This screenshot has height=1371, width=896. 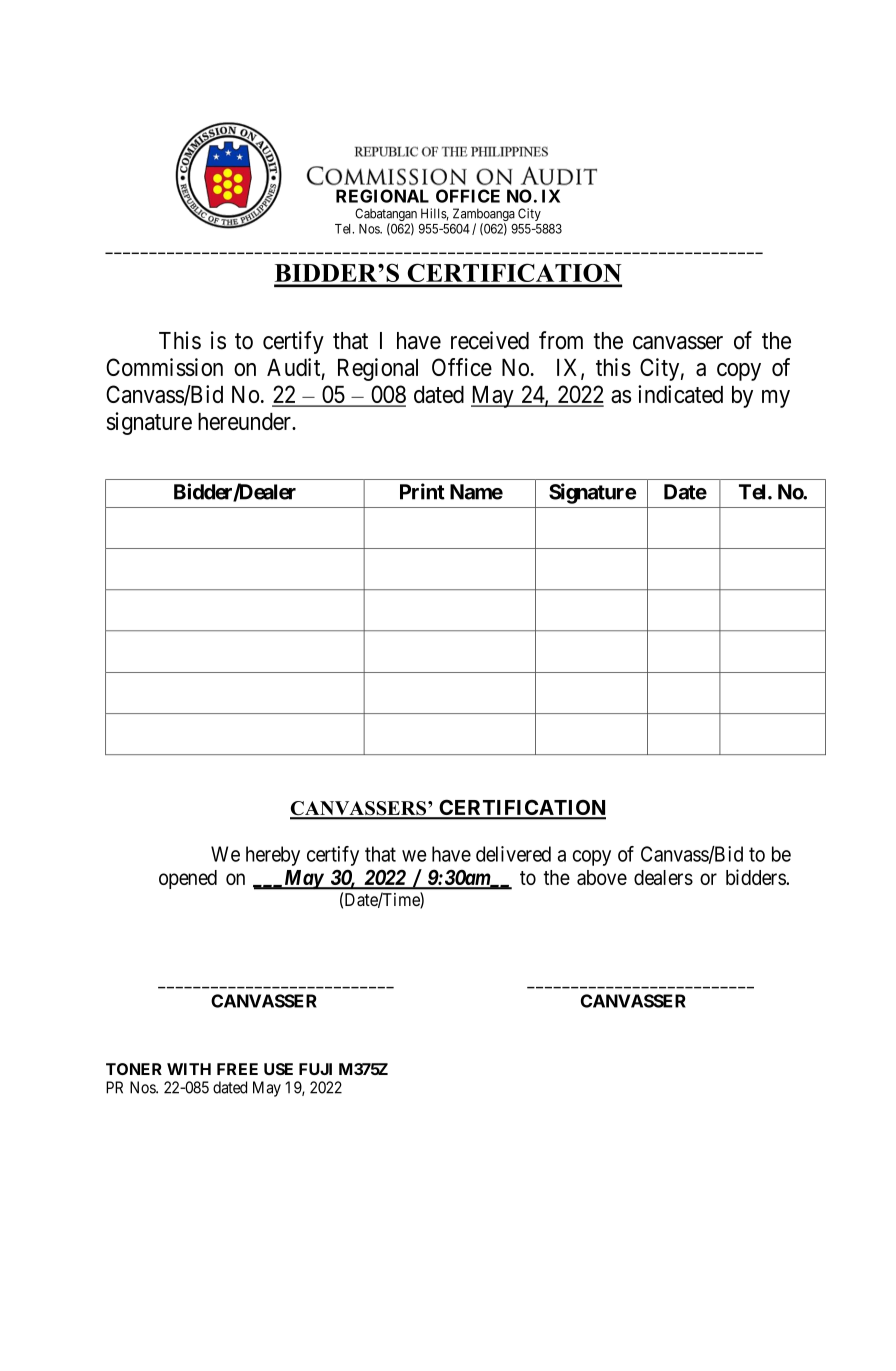 What do you see at coordinates (490, 340) in the screenshot?
I see `received` at bounding box center [490, 340].
